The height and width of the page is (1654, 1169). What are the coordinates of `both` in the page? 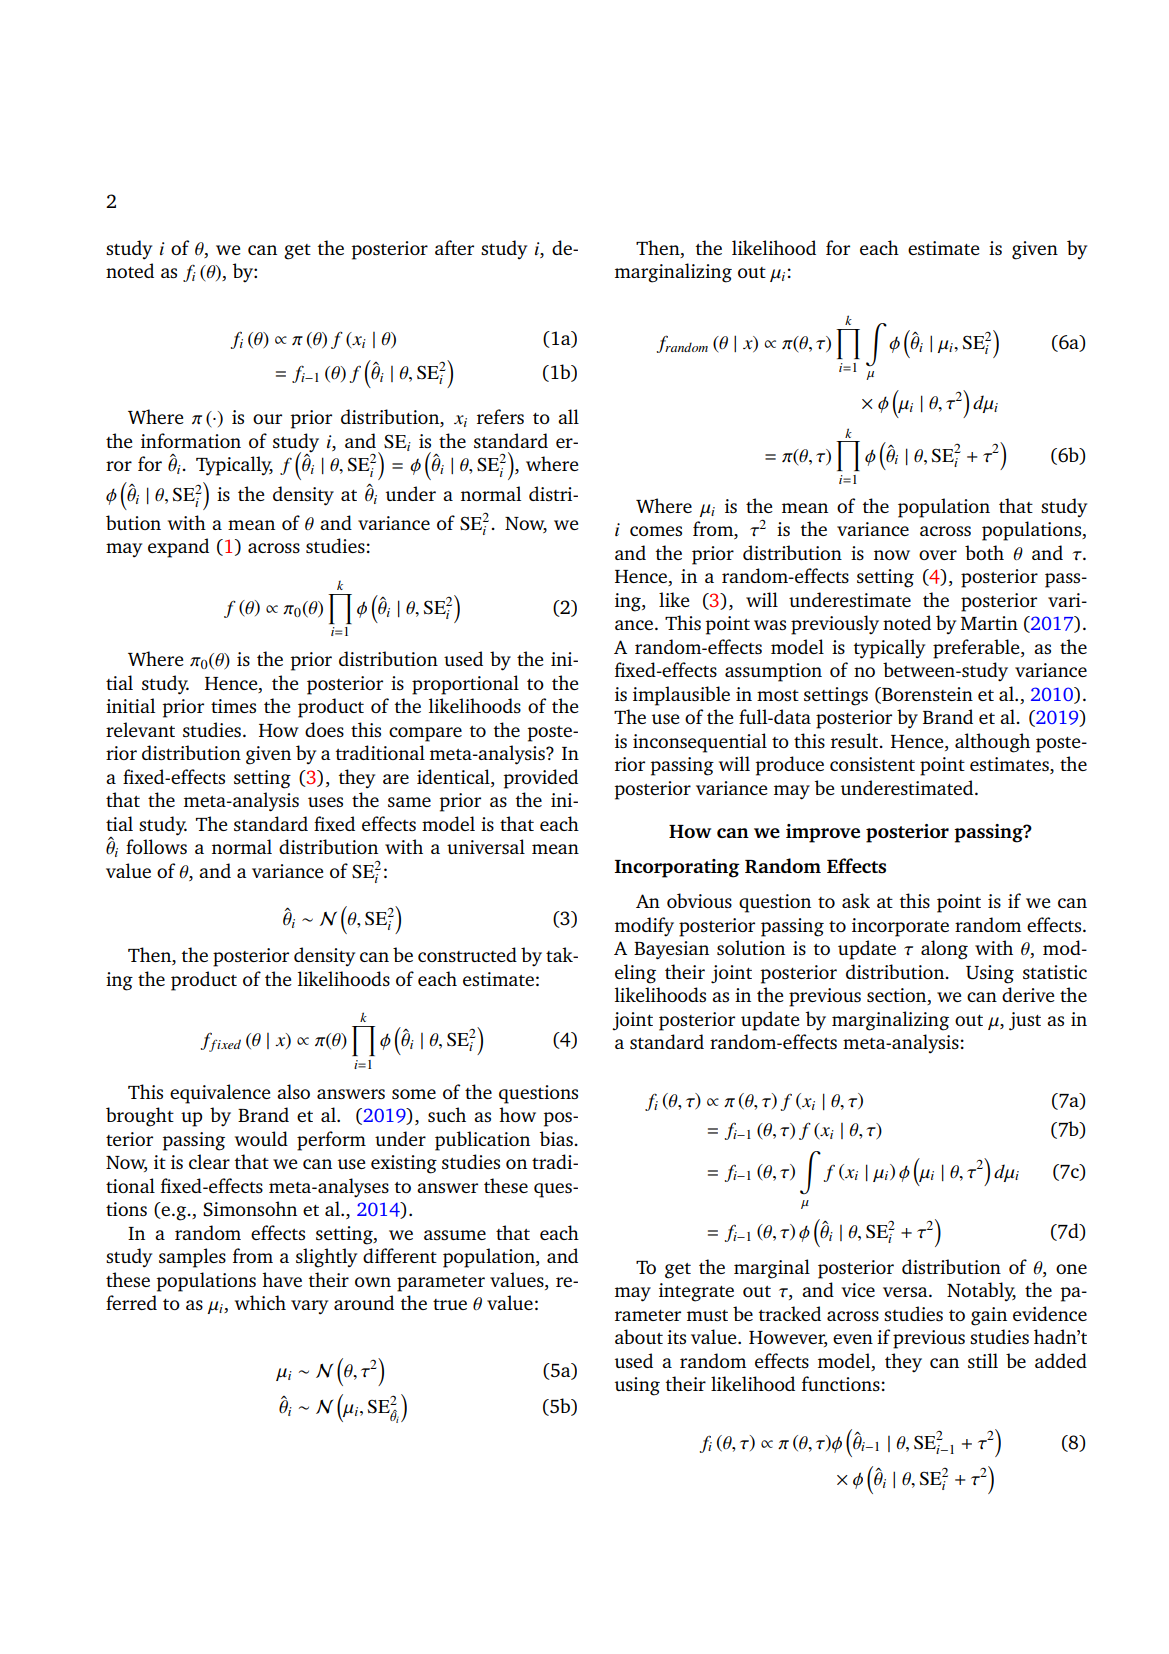 It's located at (984, 552).
